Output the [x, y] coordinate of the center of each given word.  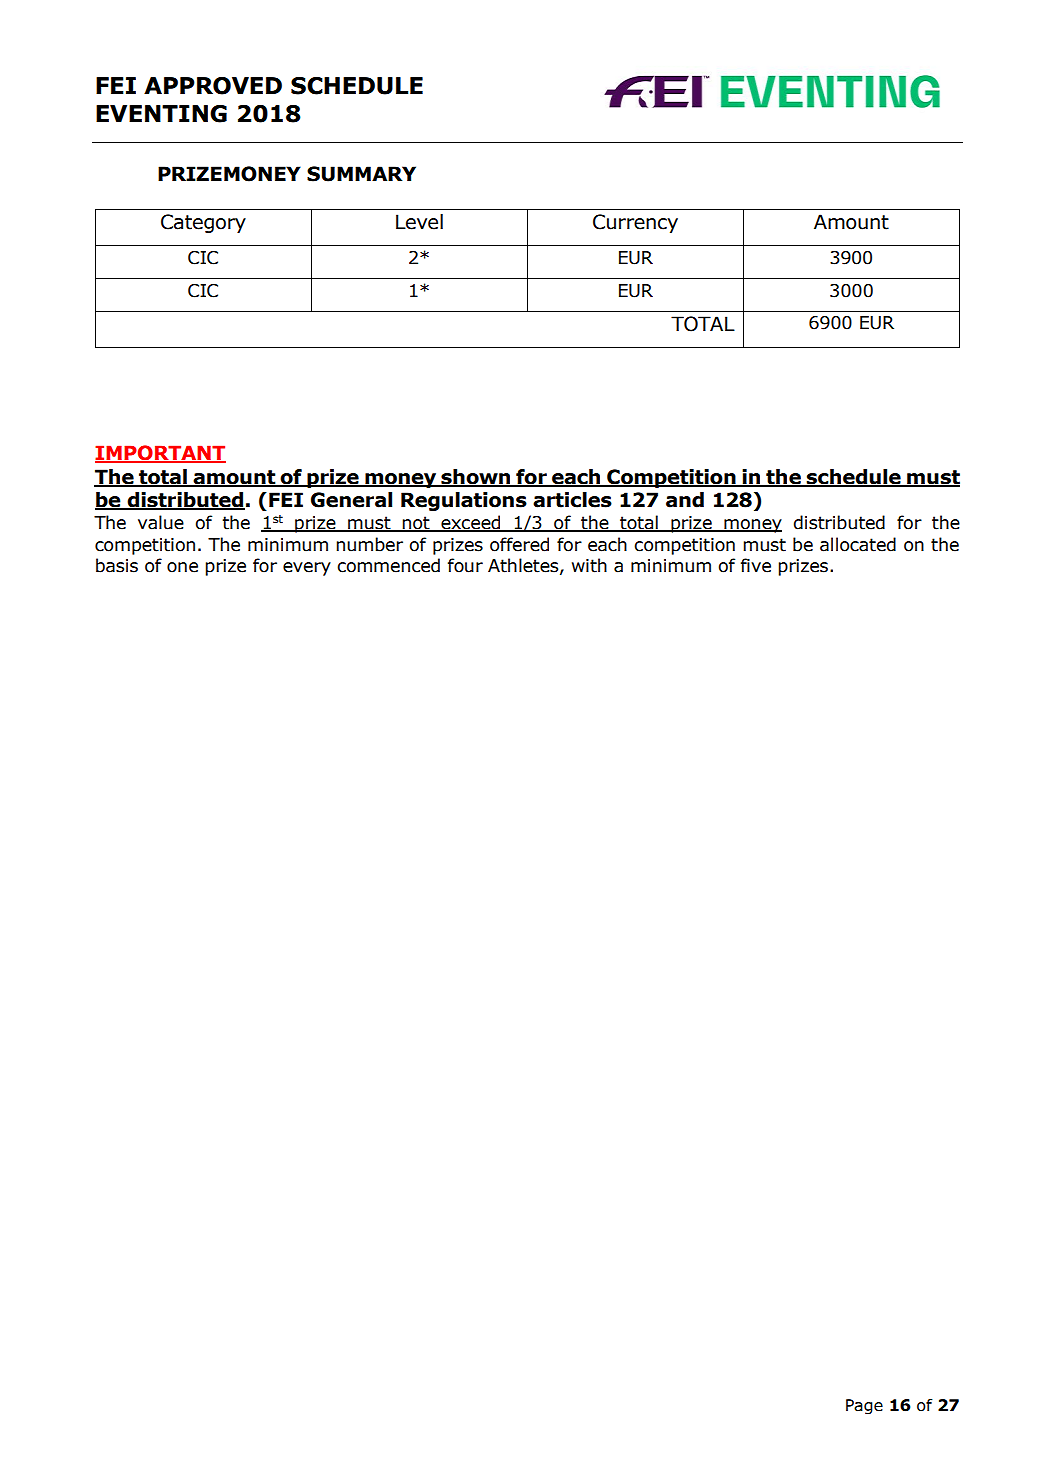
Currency [635, 223]
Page [864, 1407]
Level [419, 222]
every [307, 569]
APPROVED [213, 86]
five [756, 565]
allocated [858, 544]
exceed [471, 523]
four [465, 565]
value [161, 522]
